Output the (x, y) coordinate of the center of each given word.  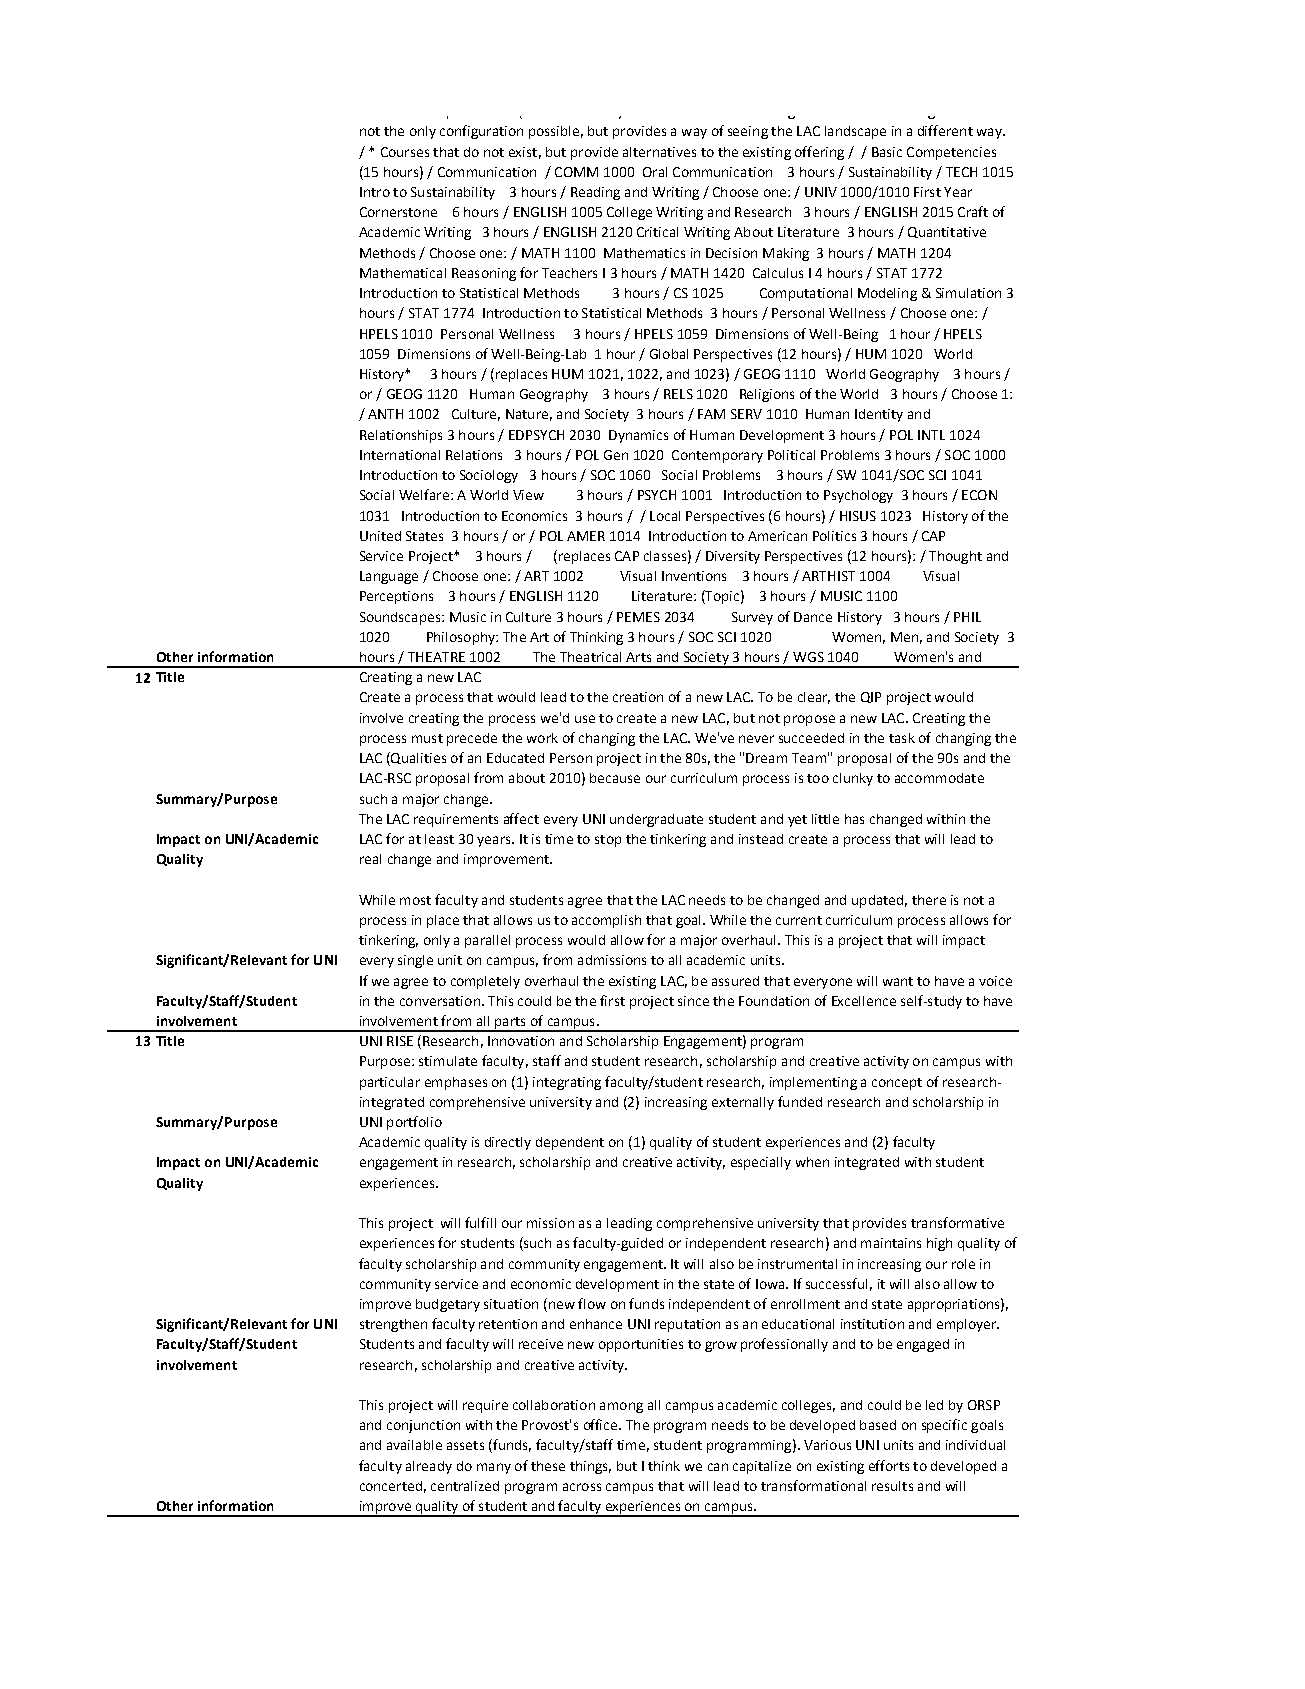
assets (465, 1445)
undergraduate (656, 820)
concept (897, 1084)
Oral (655, 172)
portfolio (414, 1123)
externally (743, 1103)
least (439, 839)
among (621, 1407)
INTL (931, 435)
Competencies (951, 153)
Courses (405, 152)
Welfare (424, 494)
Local (665, 516)
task (902, 738)
